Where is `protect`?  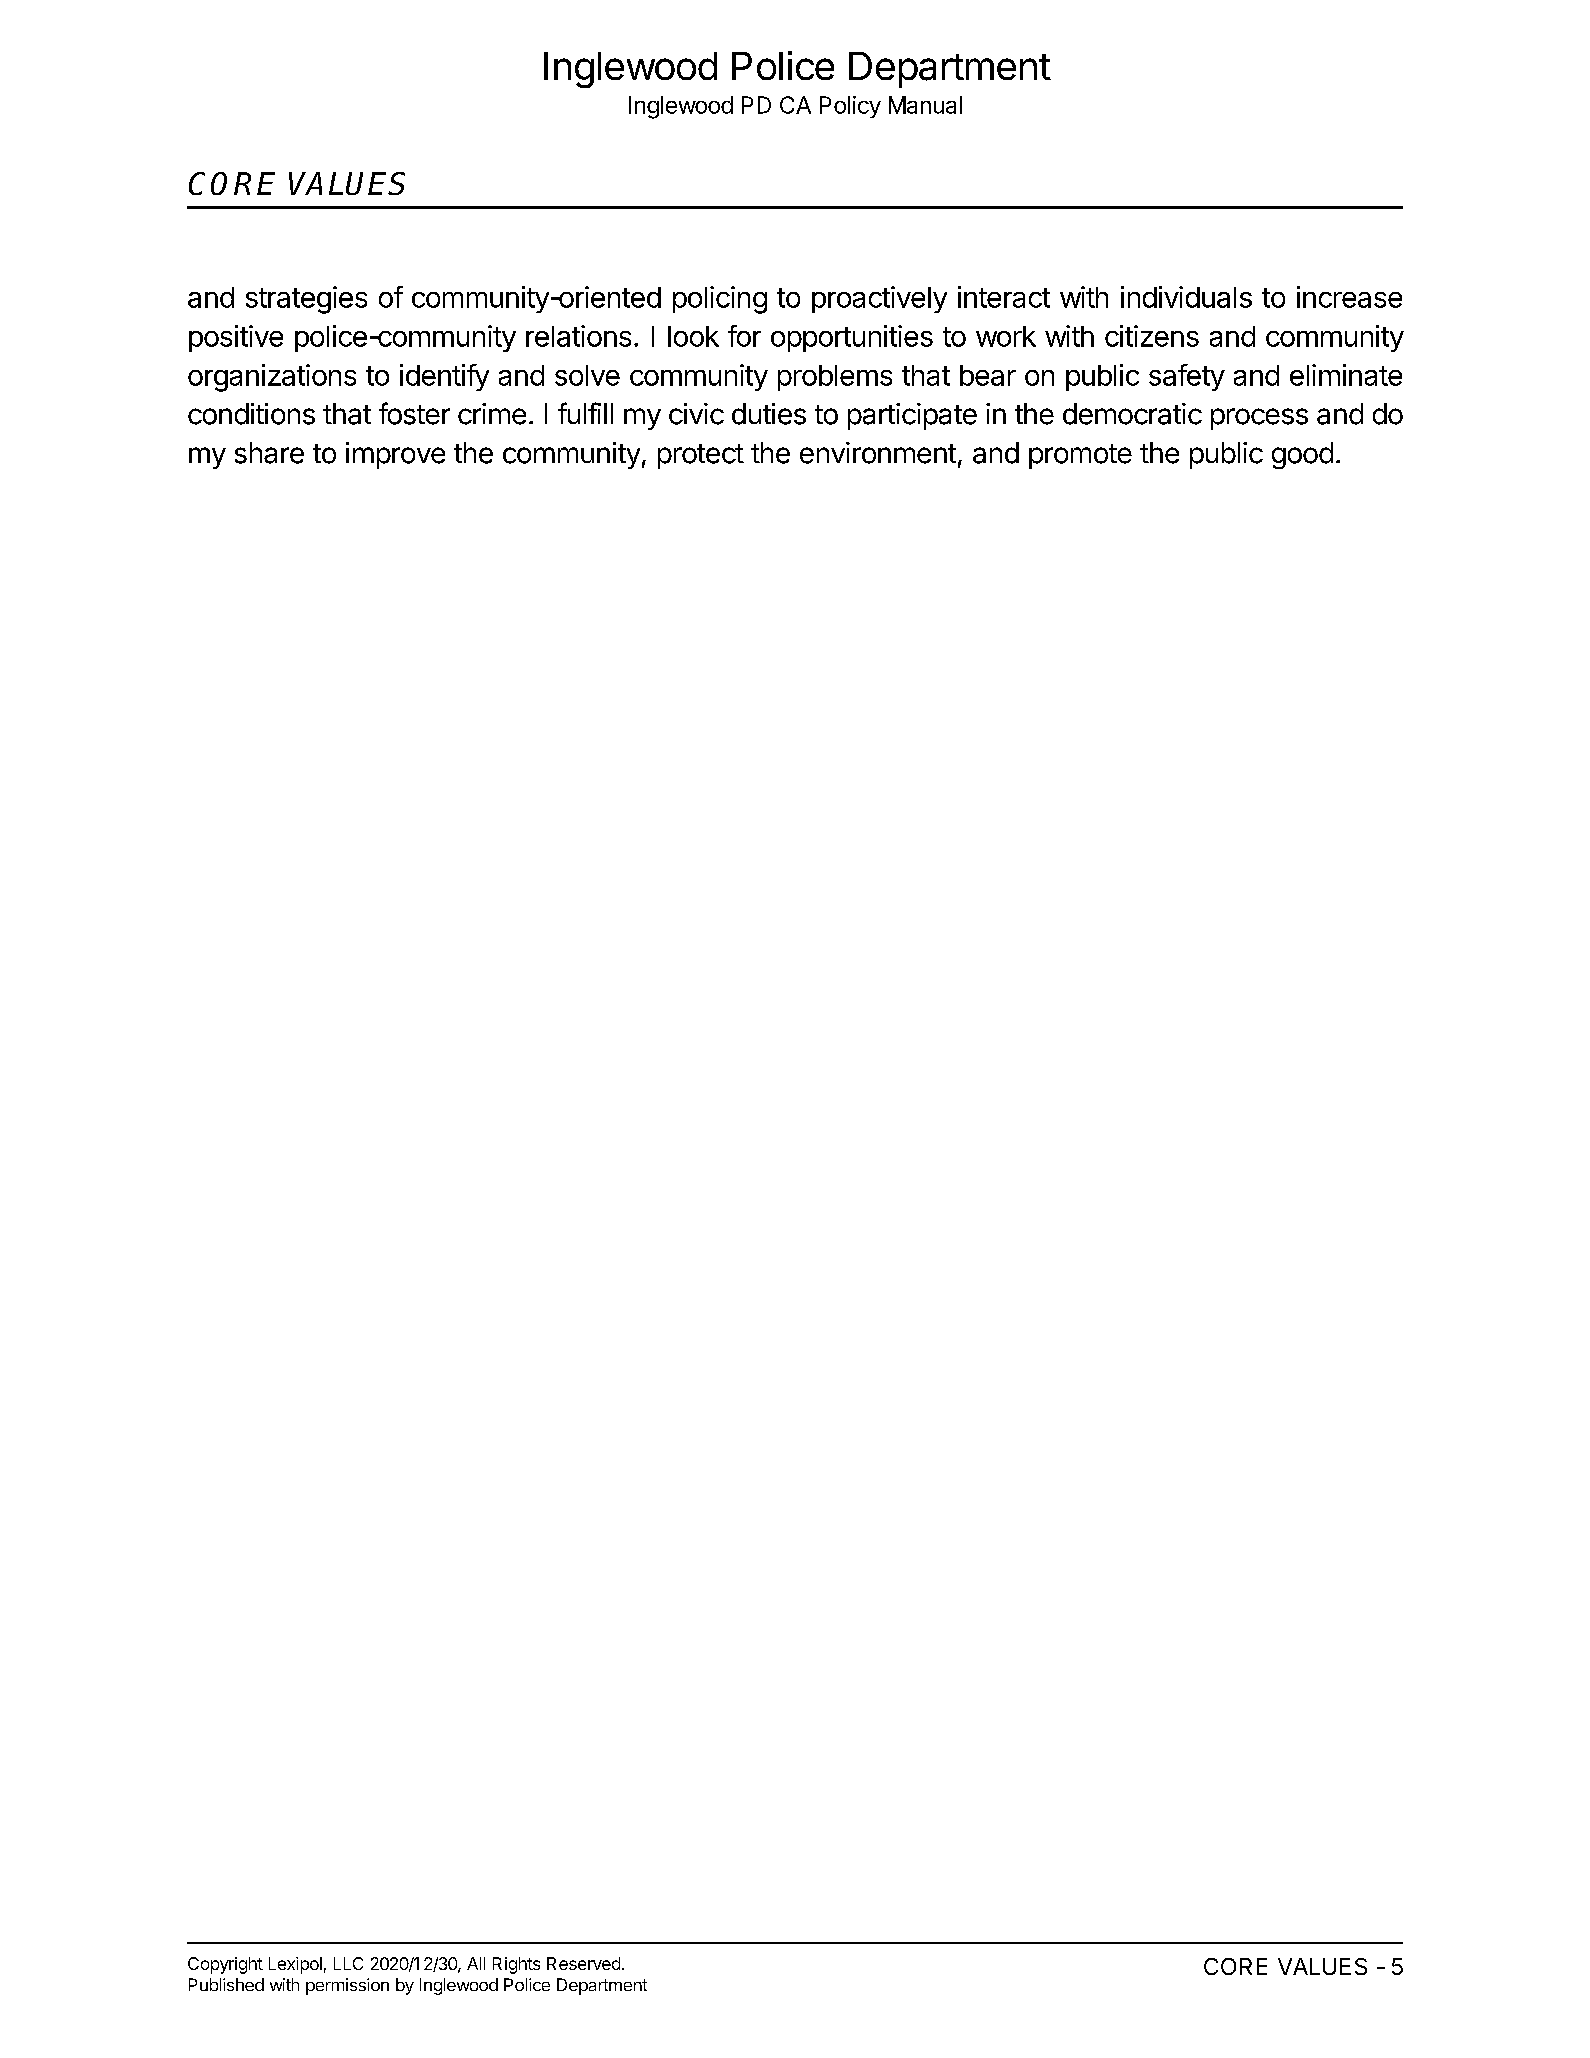 protect is located at coordinates (701, 456).
